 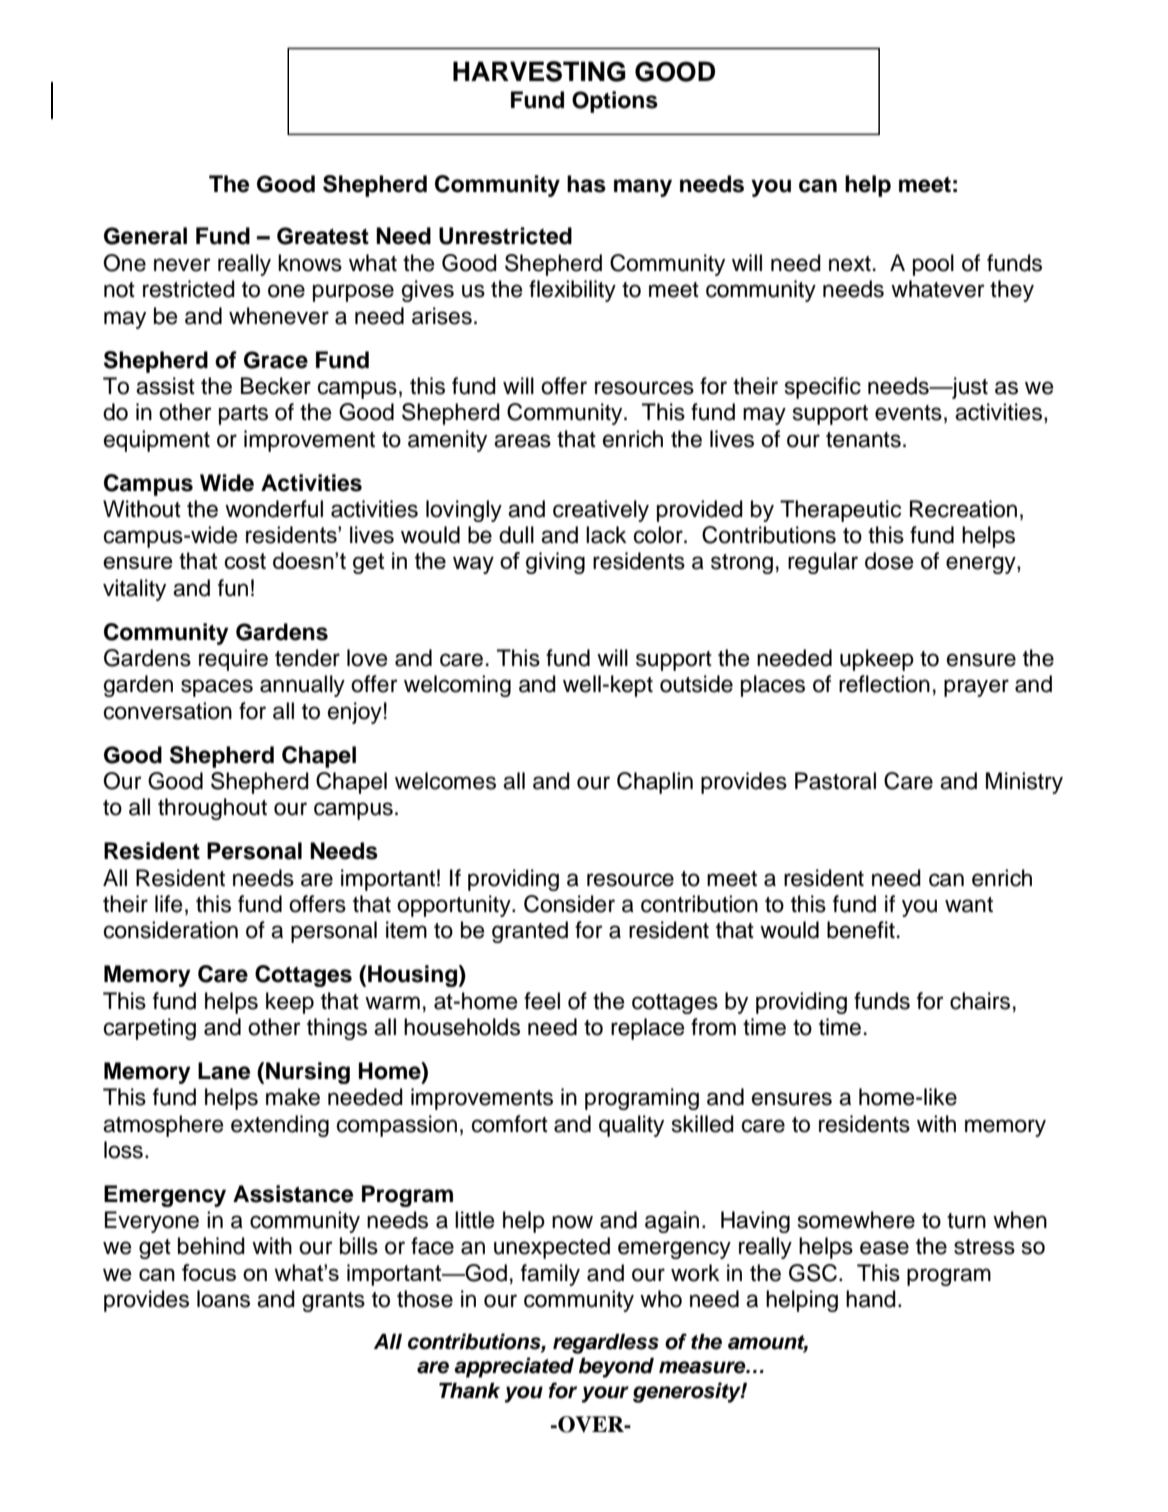 What do you see at coordinates (223, 1299) in the image?
I see `loans` at bounding box center [223, 1299].
